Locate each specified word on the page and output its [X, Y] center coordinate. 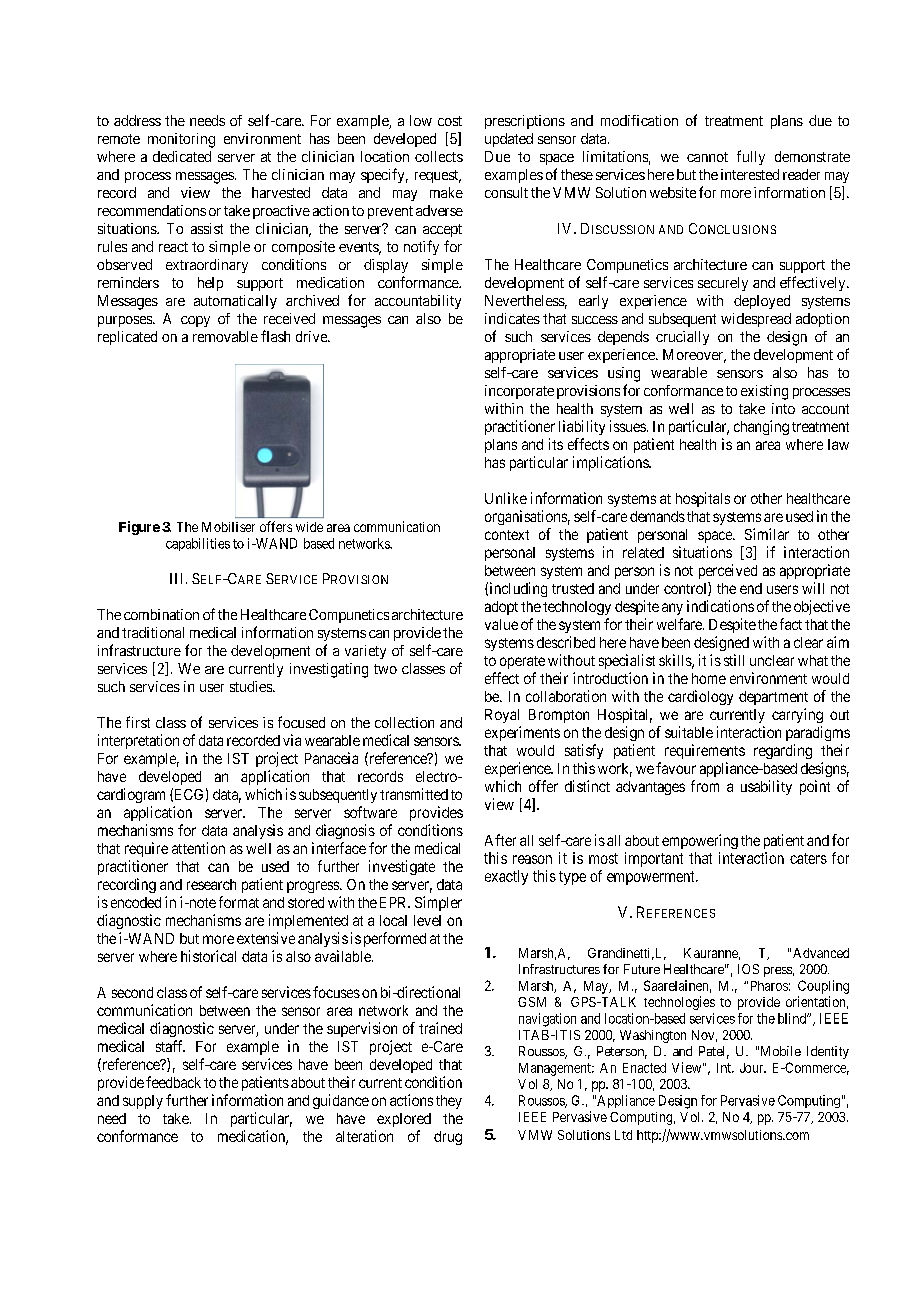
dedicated [182, 156]
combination [161, 614]
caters [808, 858]
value [501, 624]
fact [791, 624]
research [211, 884]
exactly [506, 877]
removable [225, 336]
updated [509, 140]
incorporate [519, 392]
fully [751, 157]
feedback [173, 1082]
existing [764, 392]
